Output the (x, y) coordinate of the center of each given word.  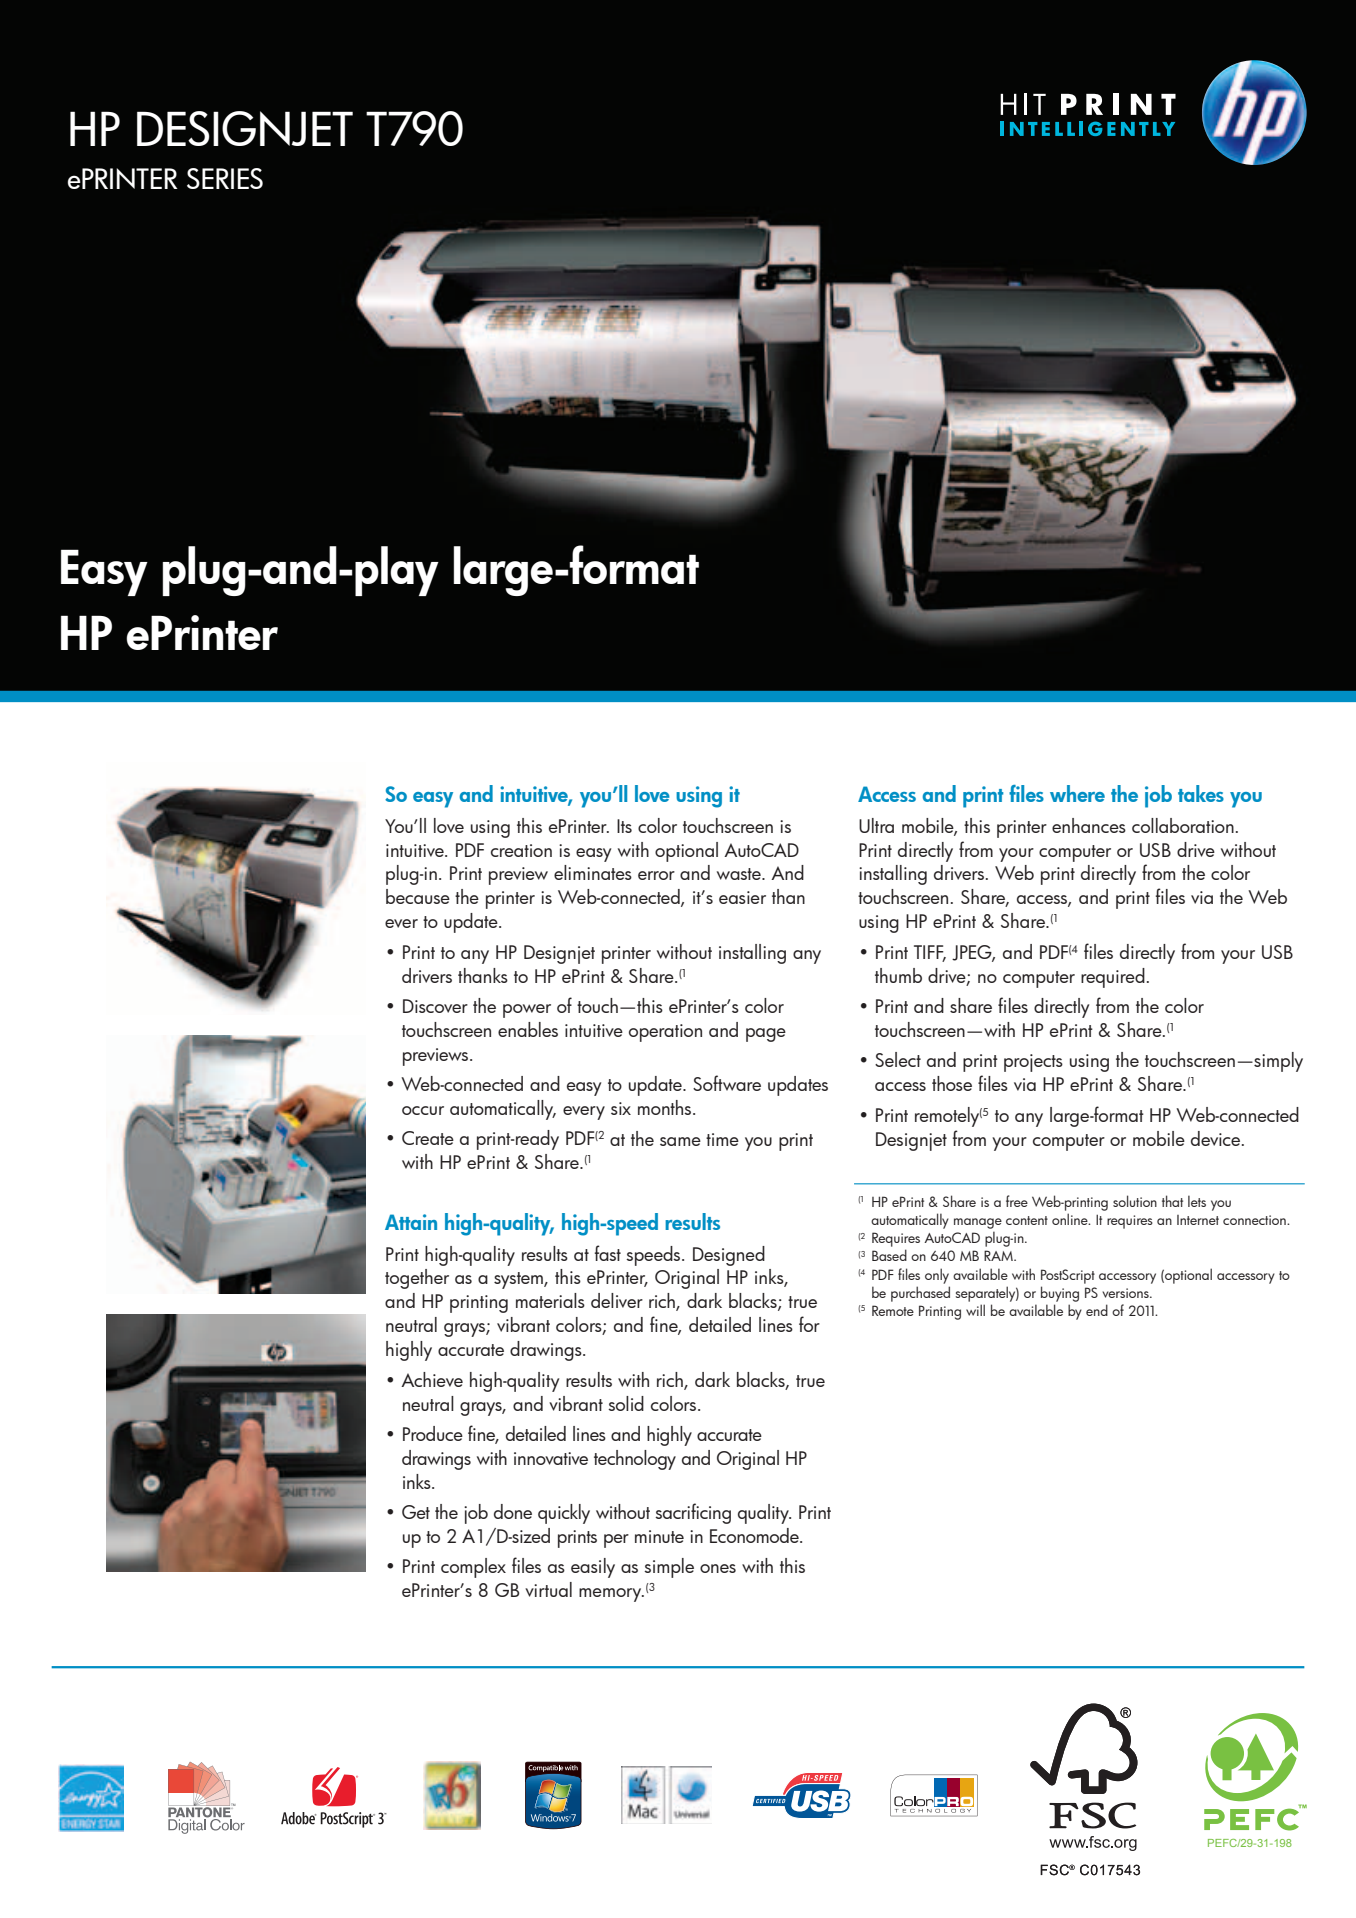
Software (727, 1083)
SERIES (225, 178)
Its (624, 826)
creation (521, 850)
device (1217, 1138)
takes (1201, 793)
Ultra (876, 825)
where (1077, 793)
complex (473, 1568)
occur (423, 1110)
